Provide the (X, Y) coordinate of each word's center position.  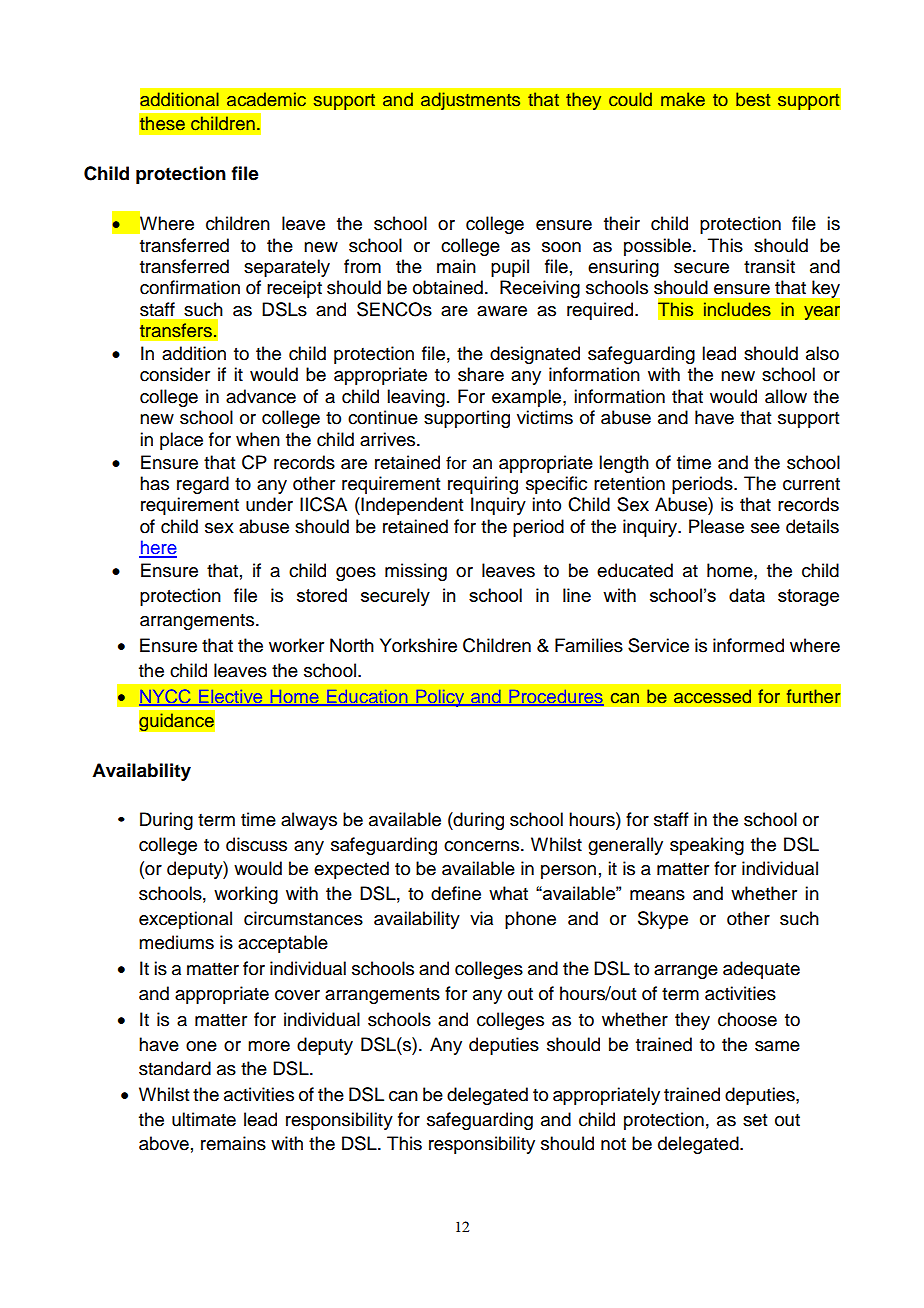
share (481, 374)
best (753, 99)
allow (786, 396)
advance (261, 396)
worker (296, 645)
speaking (707, 846)
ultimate (204, 1119)
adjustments (471, 101)
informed (748, 645)
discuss (256, 844)
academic (266, 99)
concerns (483, 846)
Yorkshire (418, 645)
